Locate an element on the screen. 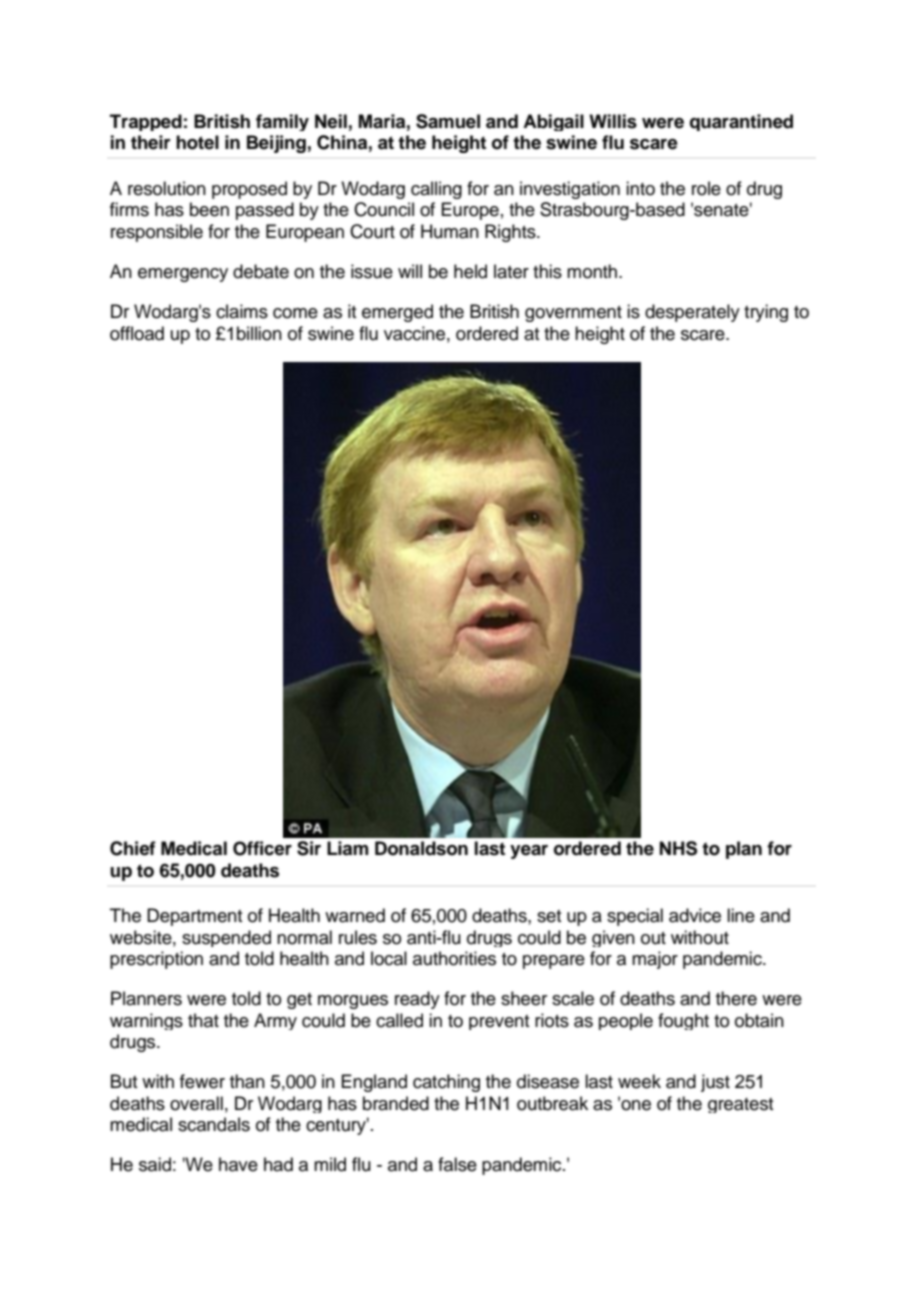 The height and width of the screenshot is (1308, 924). Samuel is located at coordinates (448, 121).
